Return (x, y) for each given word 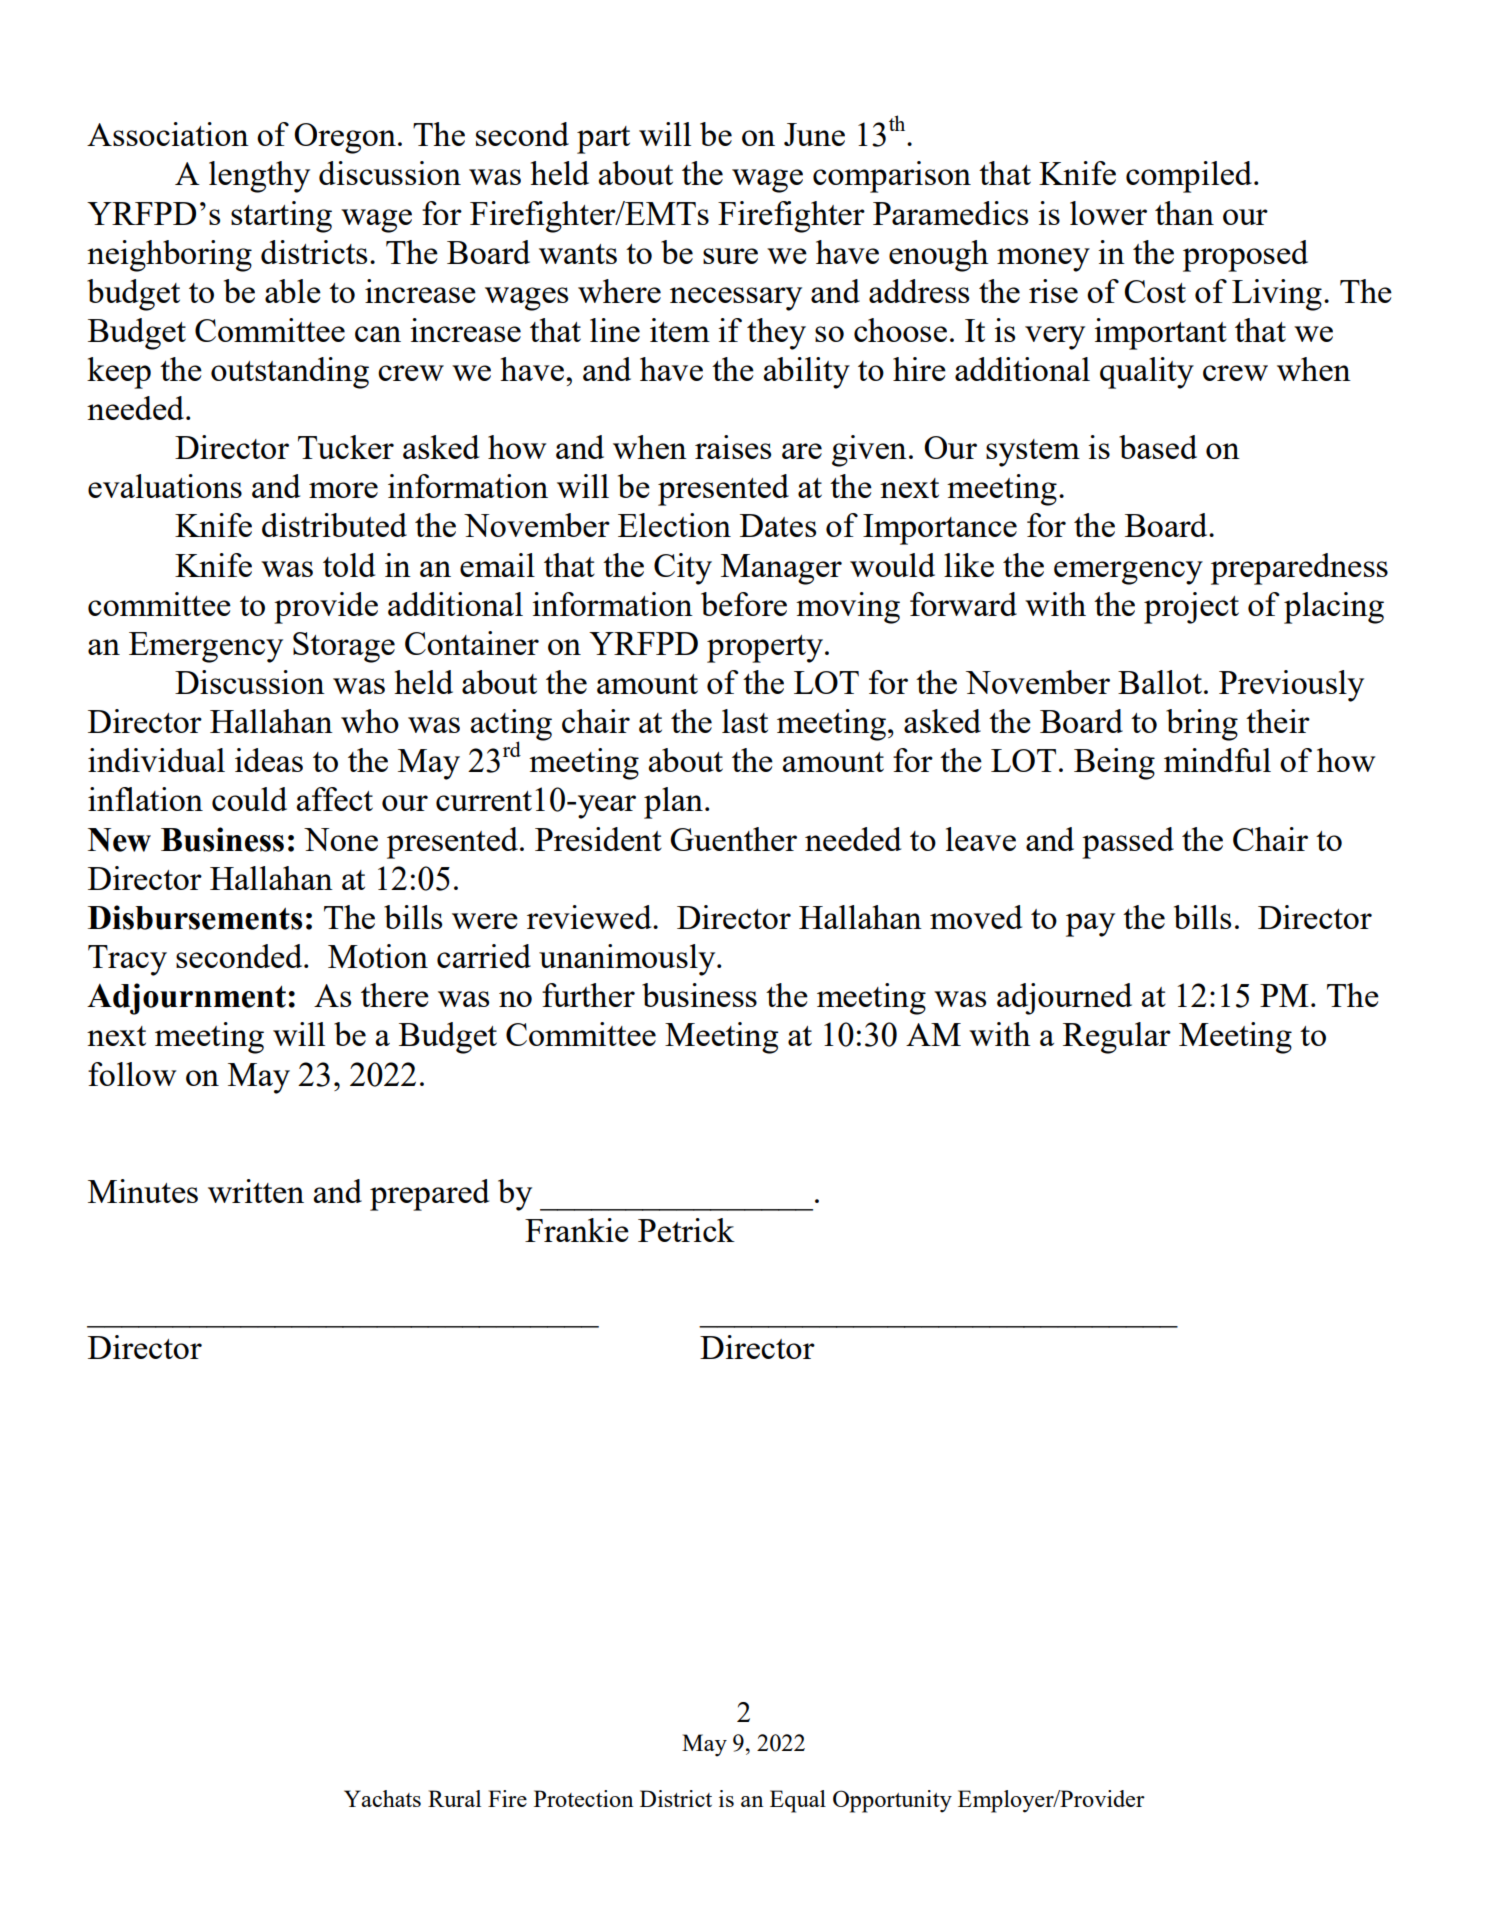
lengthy (259, 177)
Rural (454, 1798)
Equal (798, 1801)
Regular (1117, 1038)
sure (730, 256)
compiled (1189, 177)
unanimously (628, 960)
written (256, 1191)
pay (1090, 925)
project (1191, 608)
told (349, 565)
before (744, 604)
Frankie (577, 1230)
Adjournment (186, 999)
